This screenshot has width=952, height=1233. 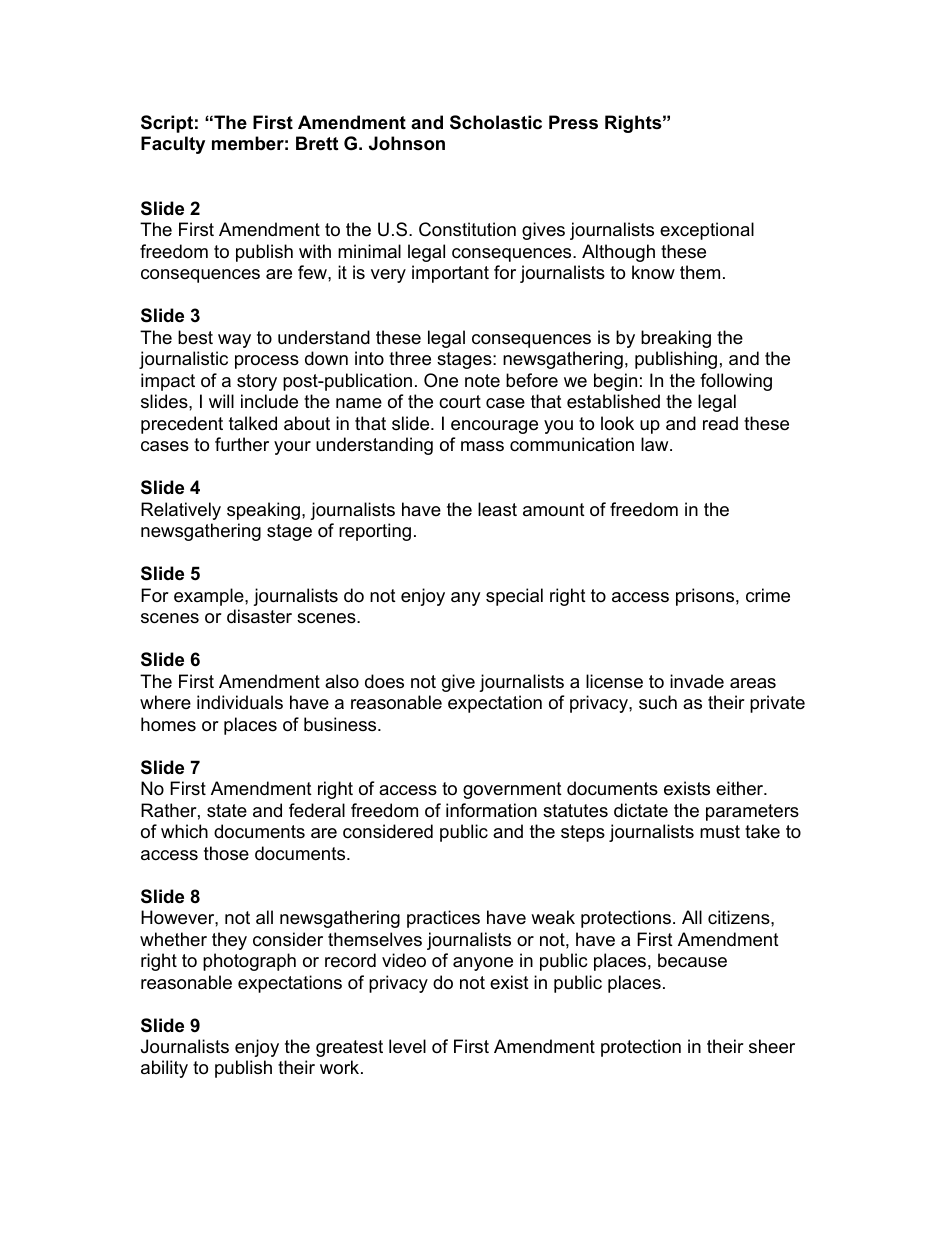 What do you see at coordinates (772, 1046) in the screenshot?
I see `sheer` at bounding box center [772, 1046].
